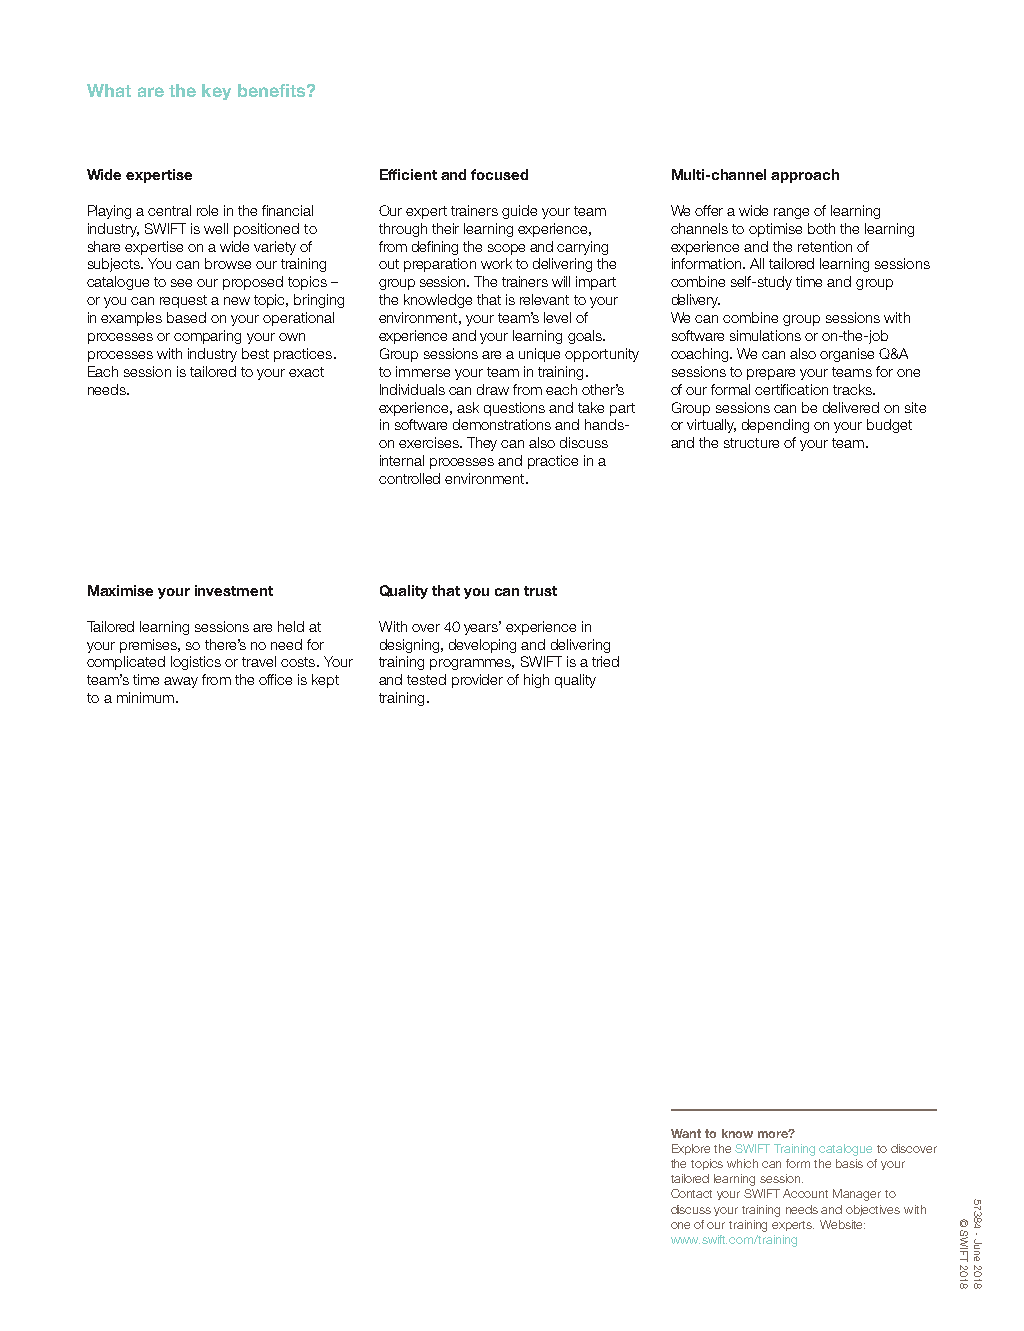  Describe the element at coordinates (686, 1133) in the screenshot. I see `Want` at that location.
